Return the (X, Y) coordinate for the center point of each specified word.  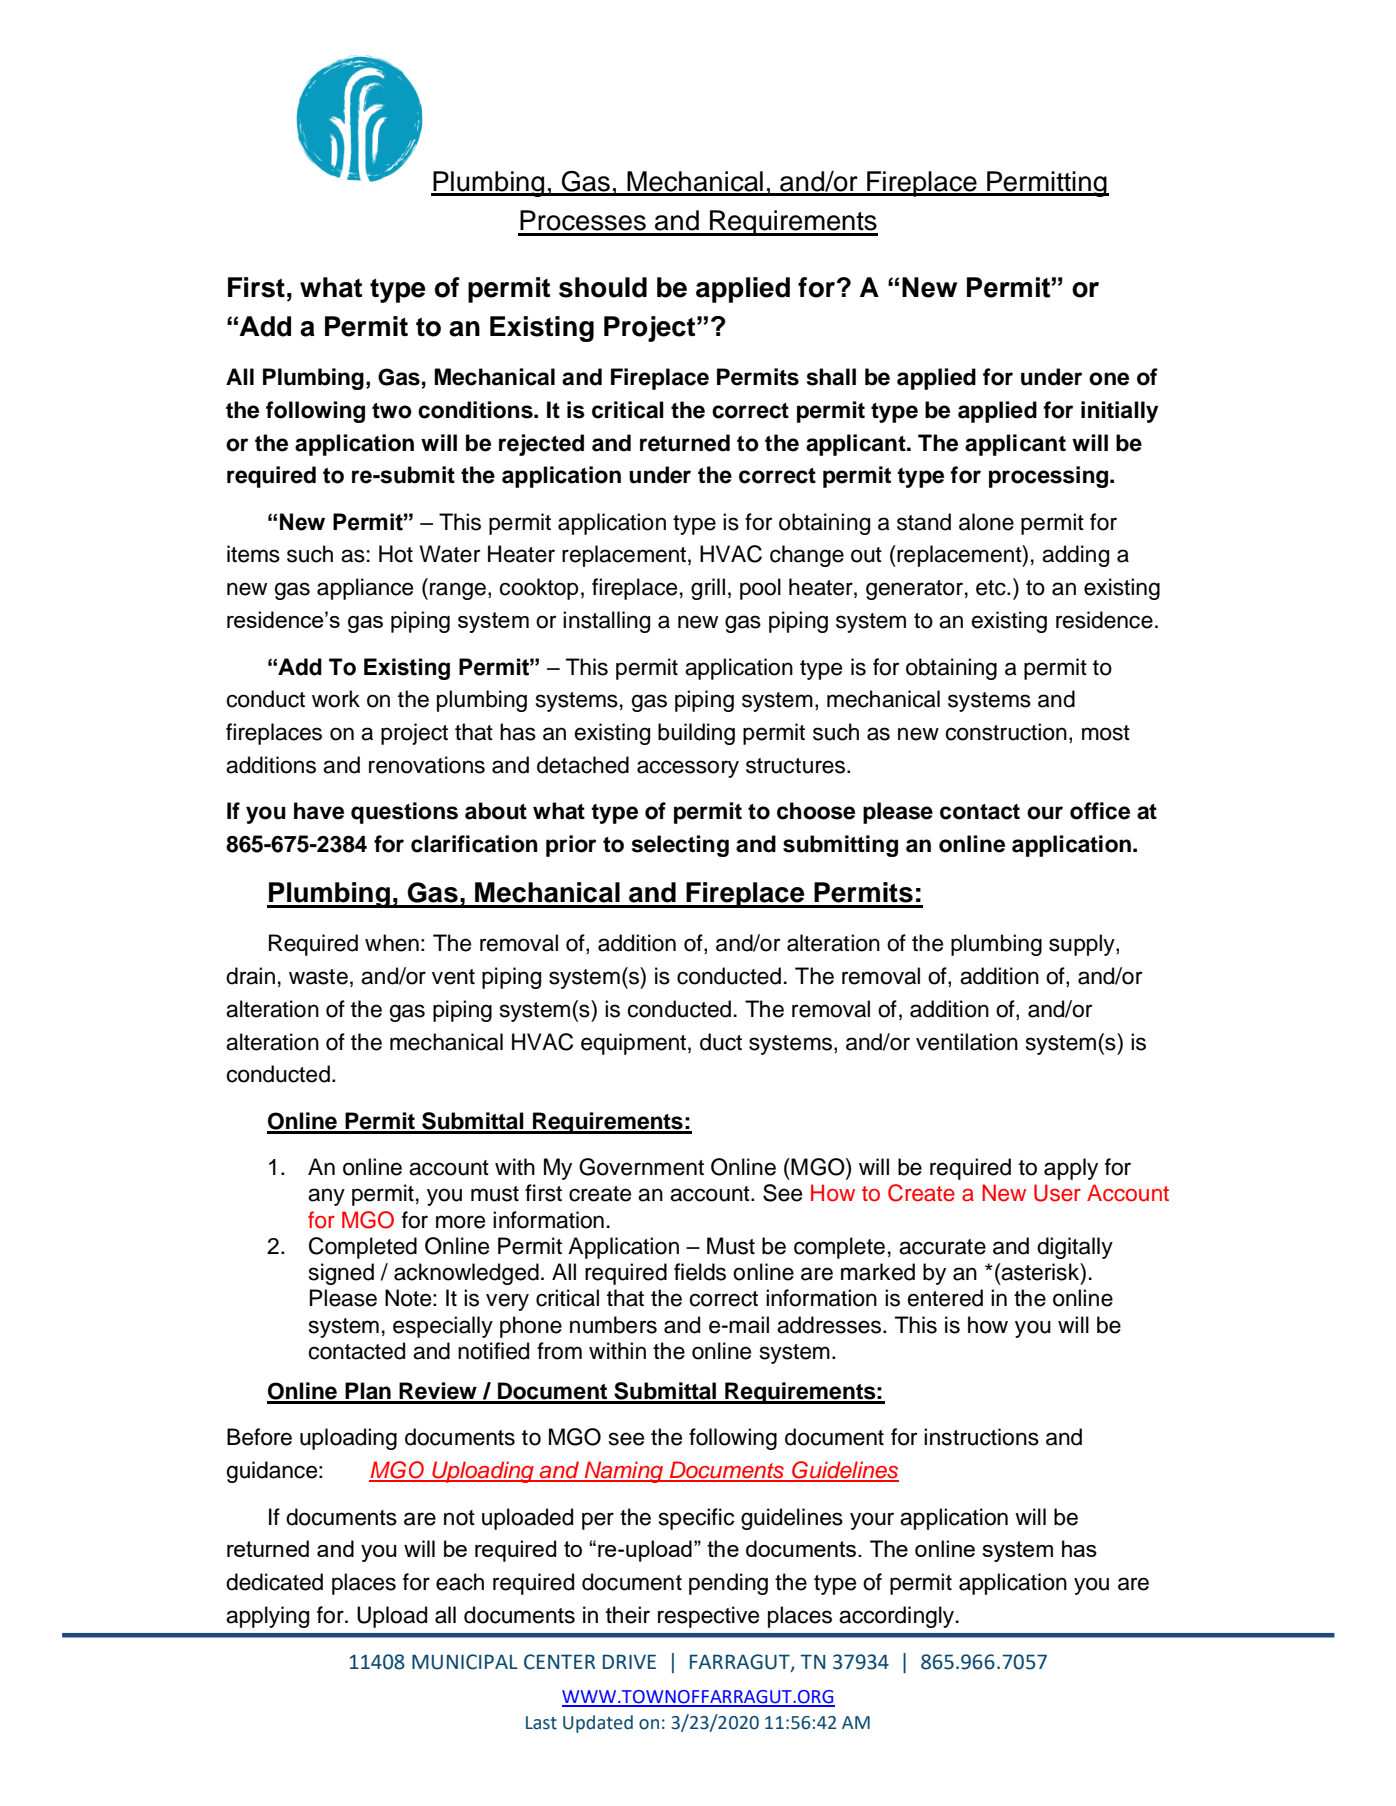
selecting (680, 846)
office (1100, 811)
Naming (623, 1472)
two (392, 411)
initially (1120, 412)
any (326, 1197)
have (319, 811)
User (1057, 1193)
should (603, 287)
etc (992, 588)
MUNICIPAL (465, 1662)
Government (641, 1167)
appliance (365, 589)
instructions (981, 1437)
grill (708, 589)
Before (259, 1437)
